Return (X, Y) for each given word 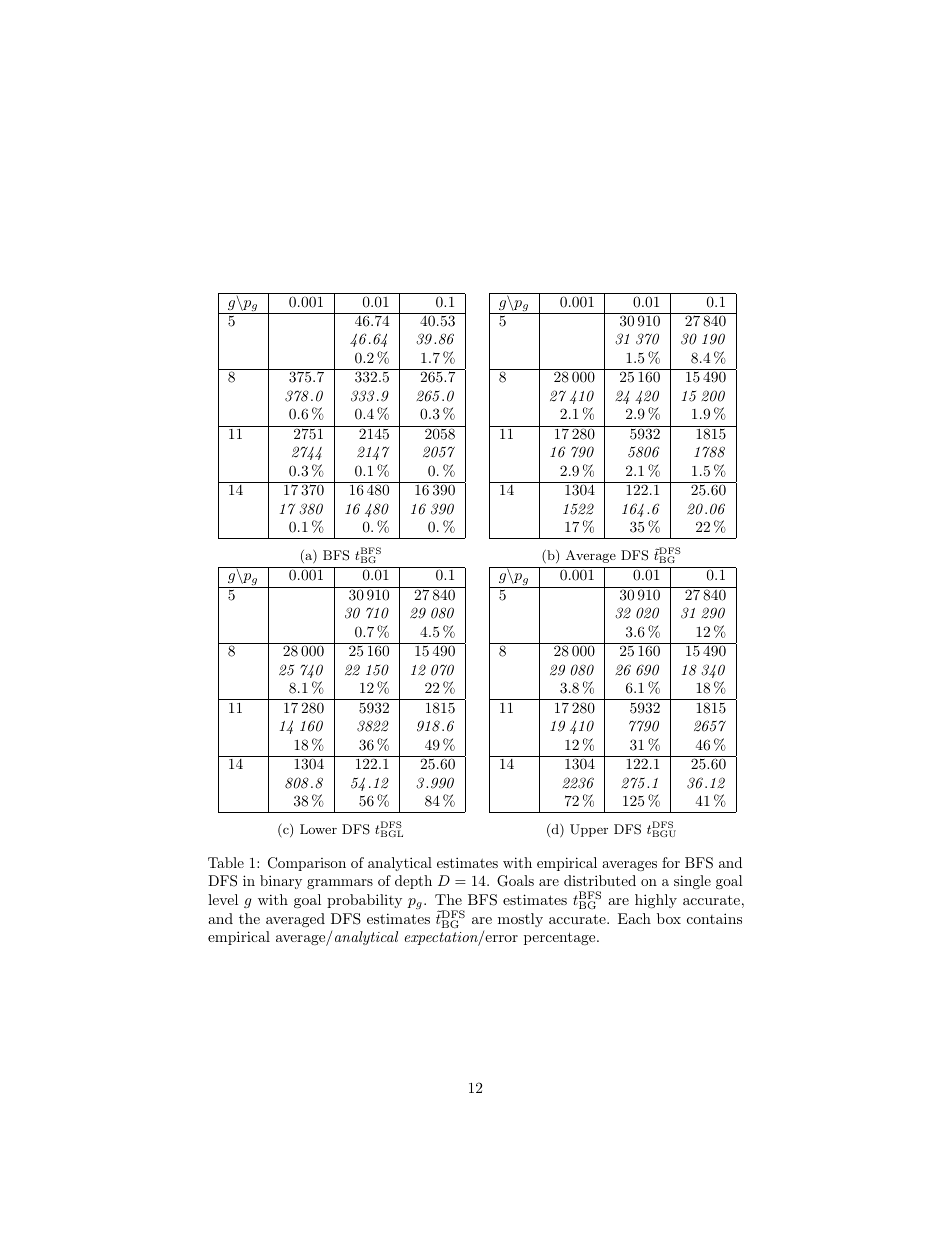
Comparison (307, 864)
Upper (589, 830)
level (223, 899)
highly (656, 901)
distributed (600, 880)
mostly (520, 920)
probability (364, 901)
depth (413, 882)
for (671, 862)
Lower (318, 829)
